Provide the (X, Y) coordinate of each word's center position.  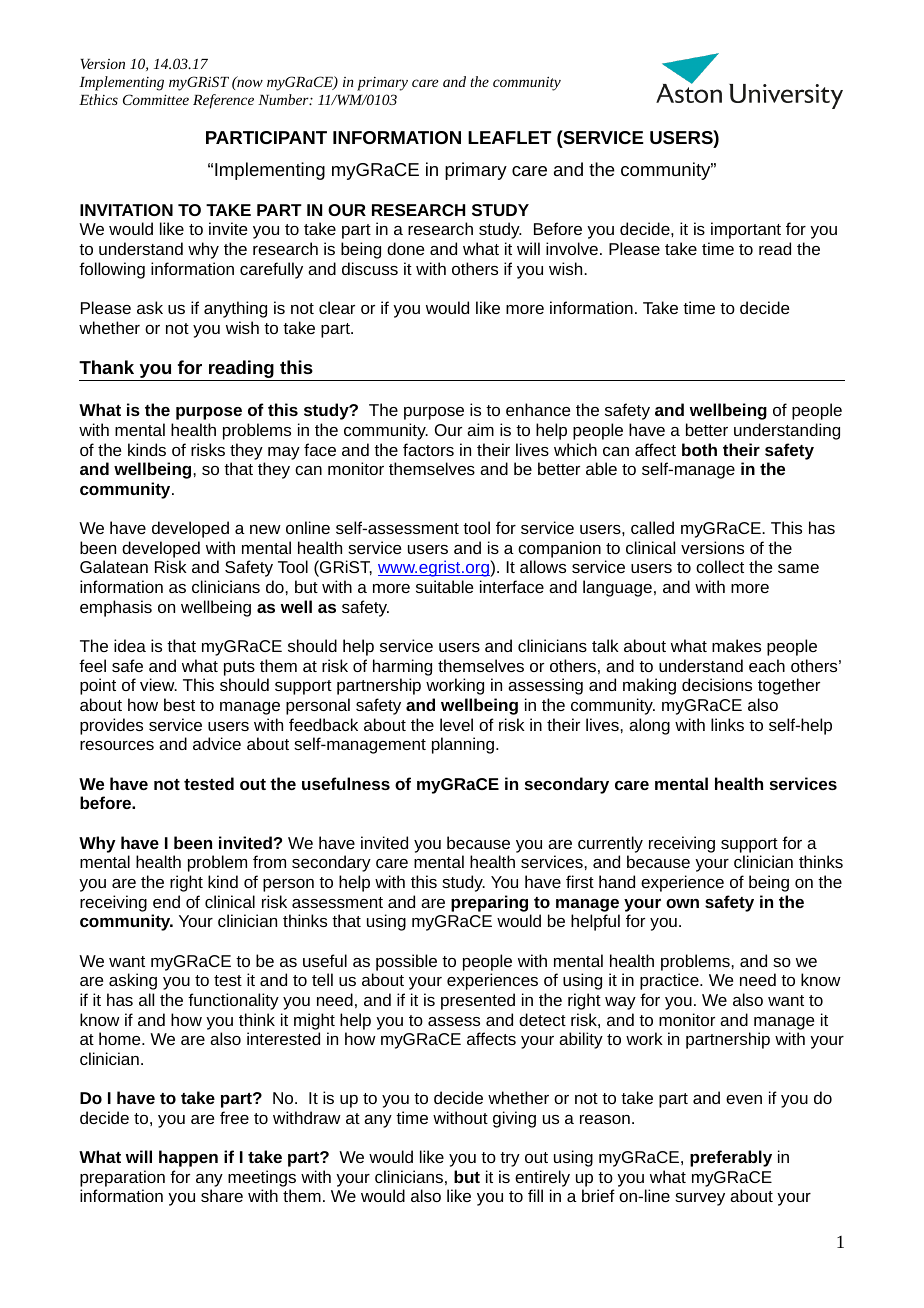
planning (464, 745)
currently (610, 844)
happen (188, 1158)
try (510, 1159)
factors (428, 449)
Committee (156, 99)
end (166, 901)
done (405, 248)
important (746, 230)
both (699, 449)
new (265, 529)
